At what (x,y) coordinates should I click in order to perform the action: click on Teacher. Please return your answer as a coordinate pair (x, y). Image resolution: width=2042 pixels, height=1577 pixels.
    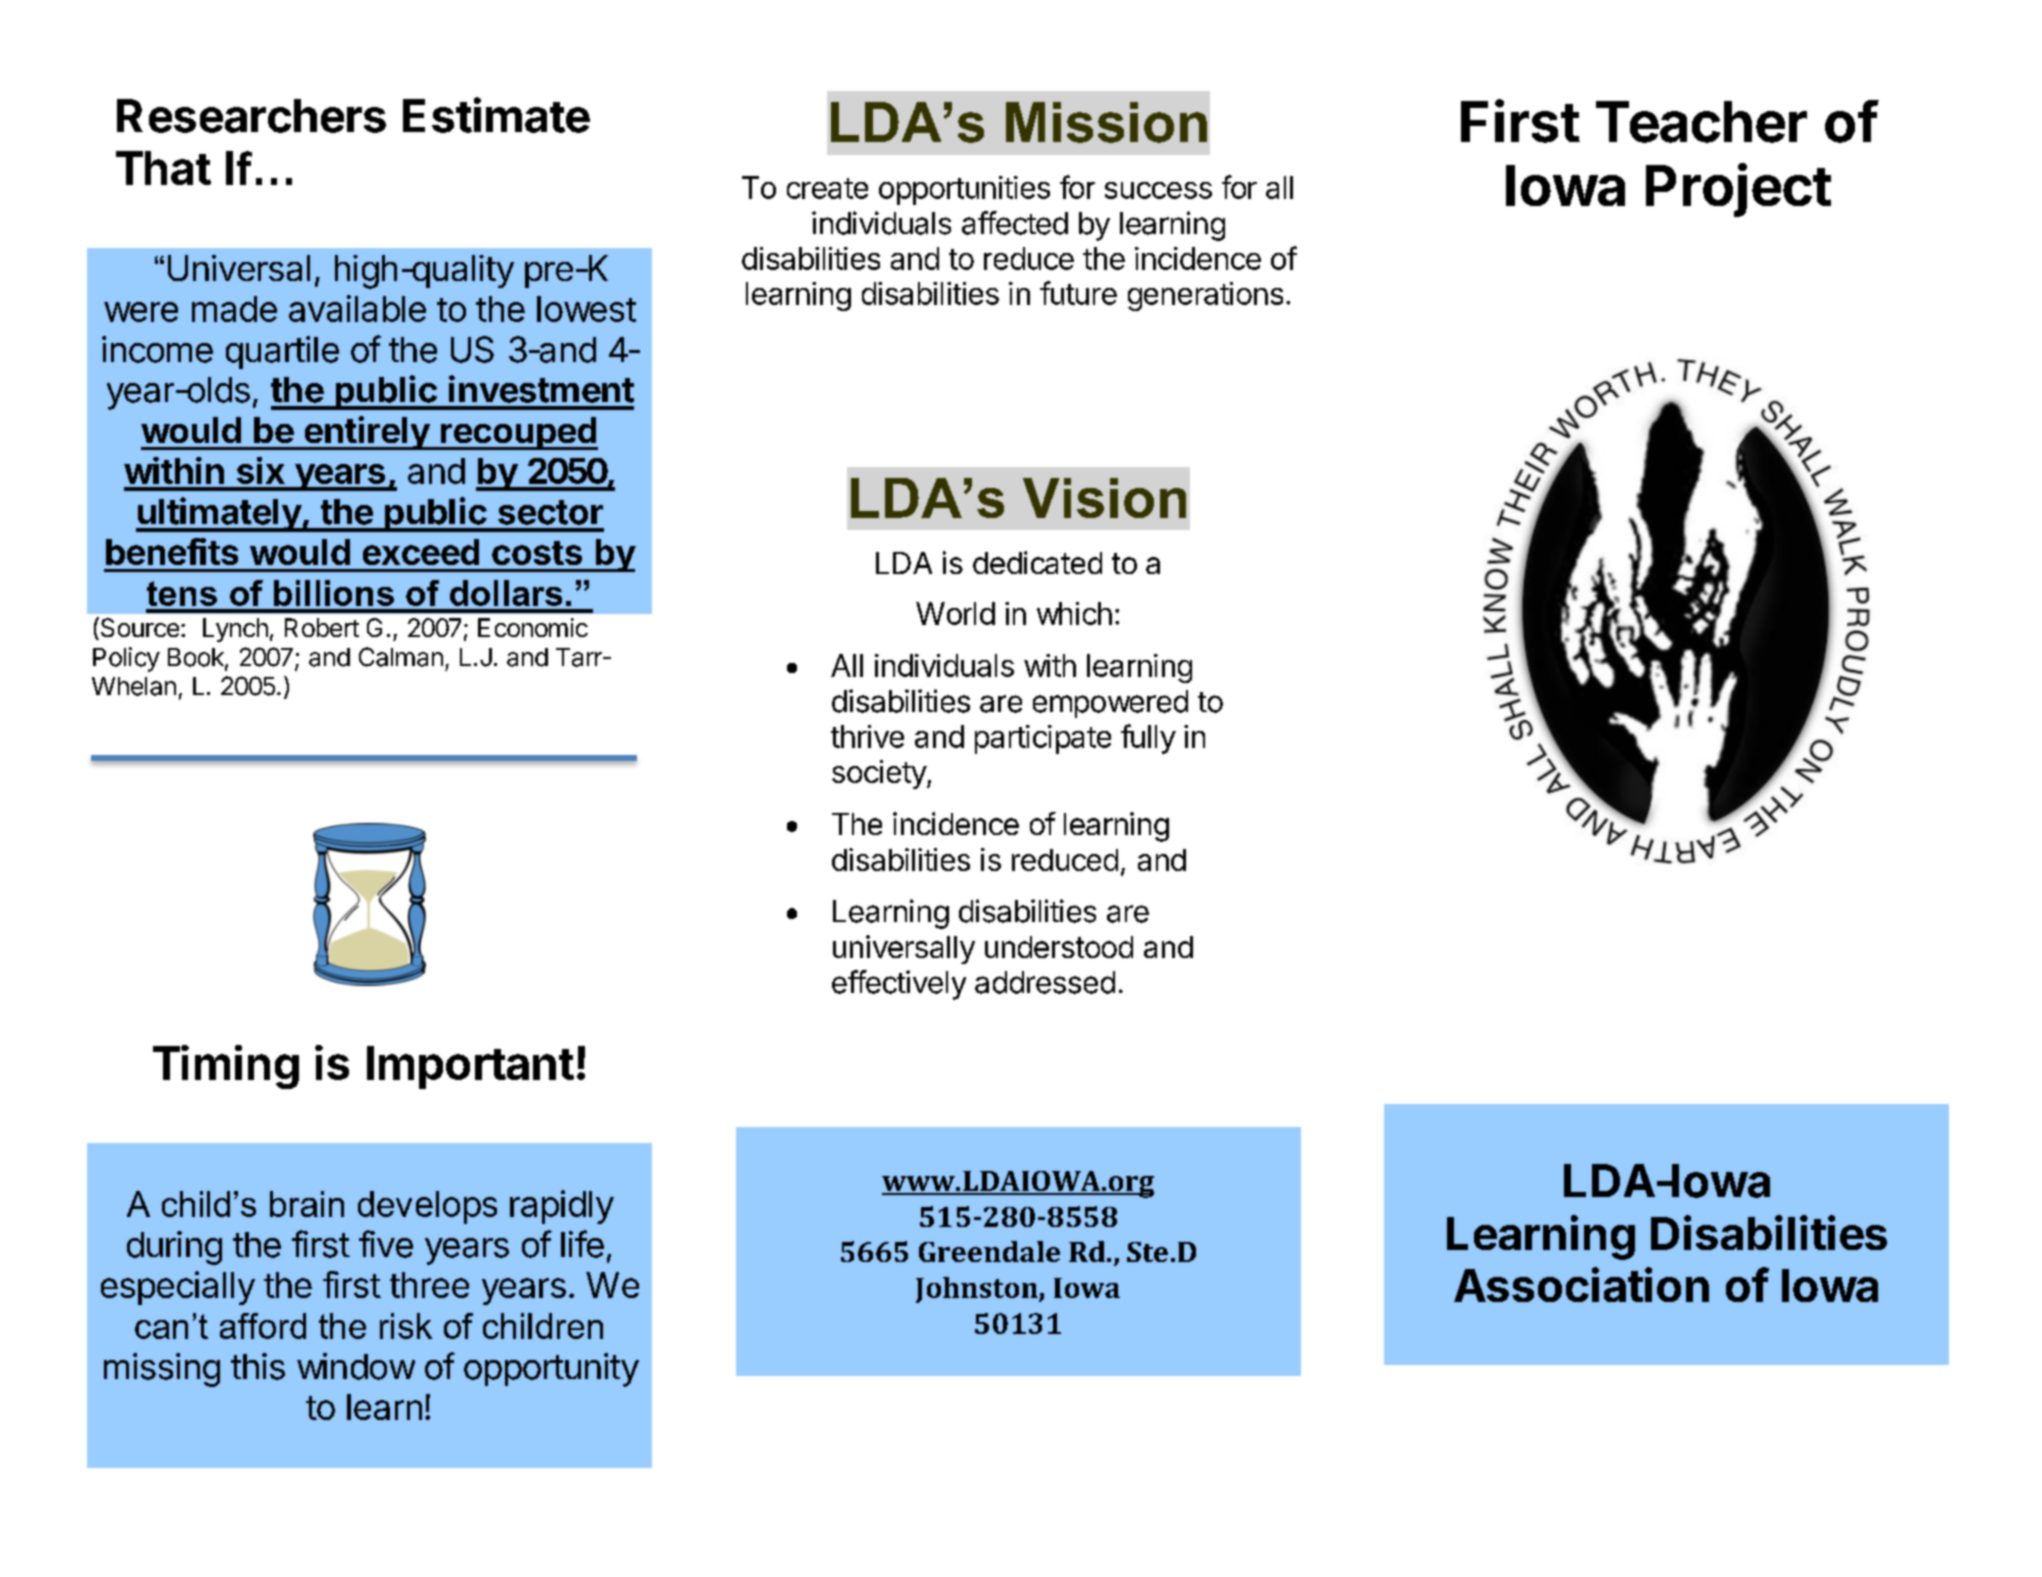
    Looking at the image, I should click on (1701, 122).
